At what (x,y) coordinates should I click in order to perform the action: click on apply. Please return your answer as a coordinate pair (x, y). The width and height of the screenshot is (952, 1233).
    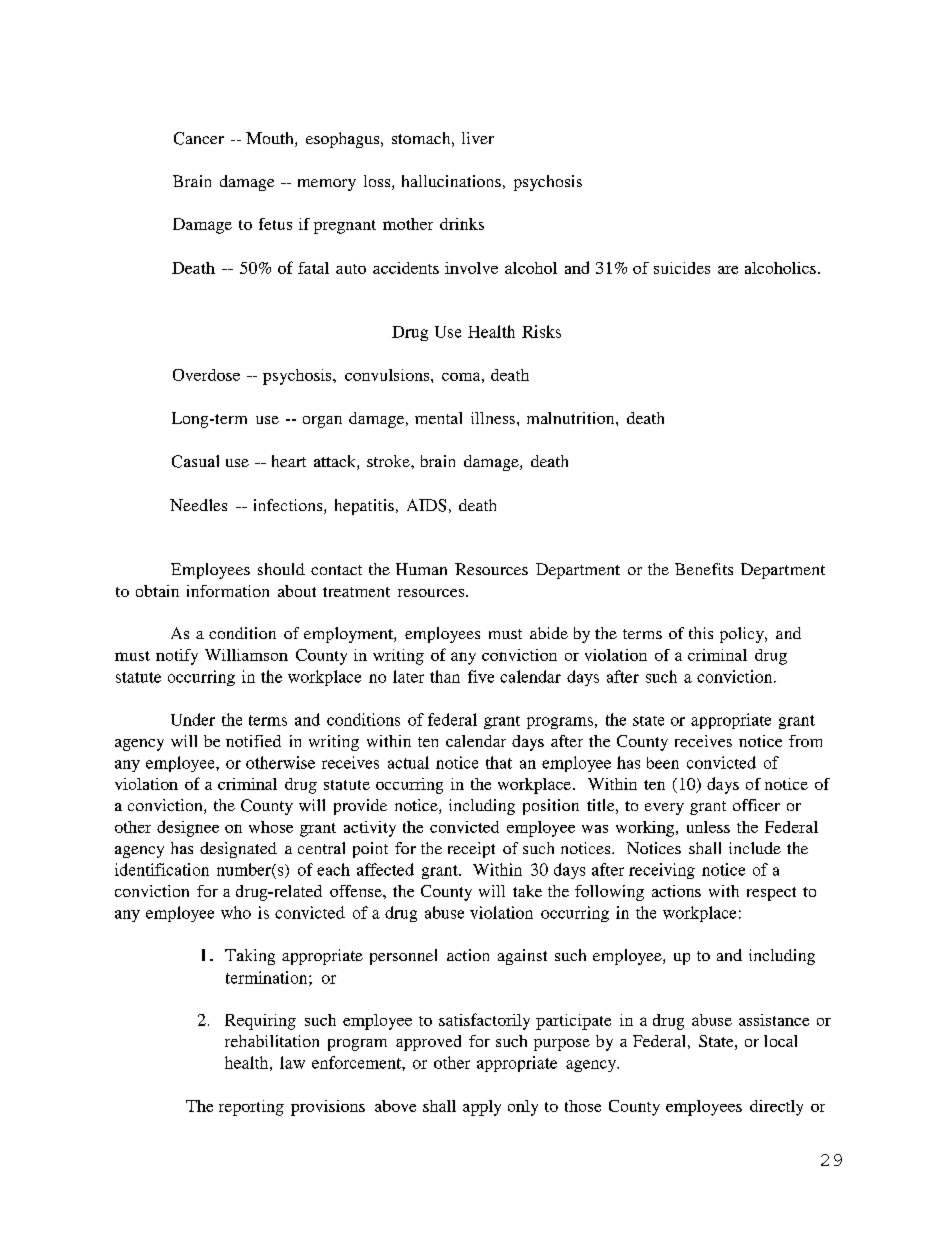
    Looking at the image, I should click on (482, 1108).
